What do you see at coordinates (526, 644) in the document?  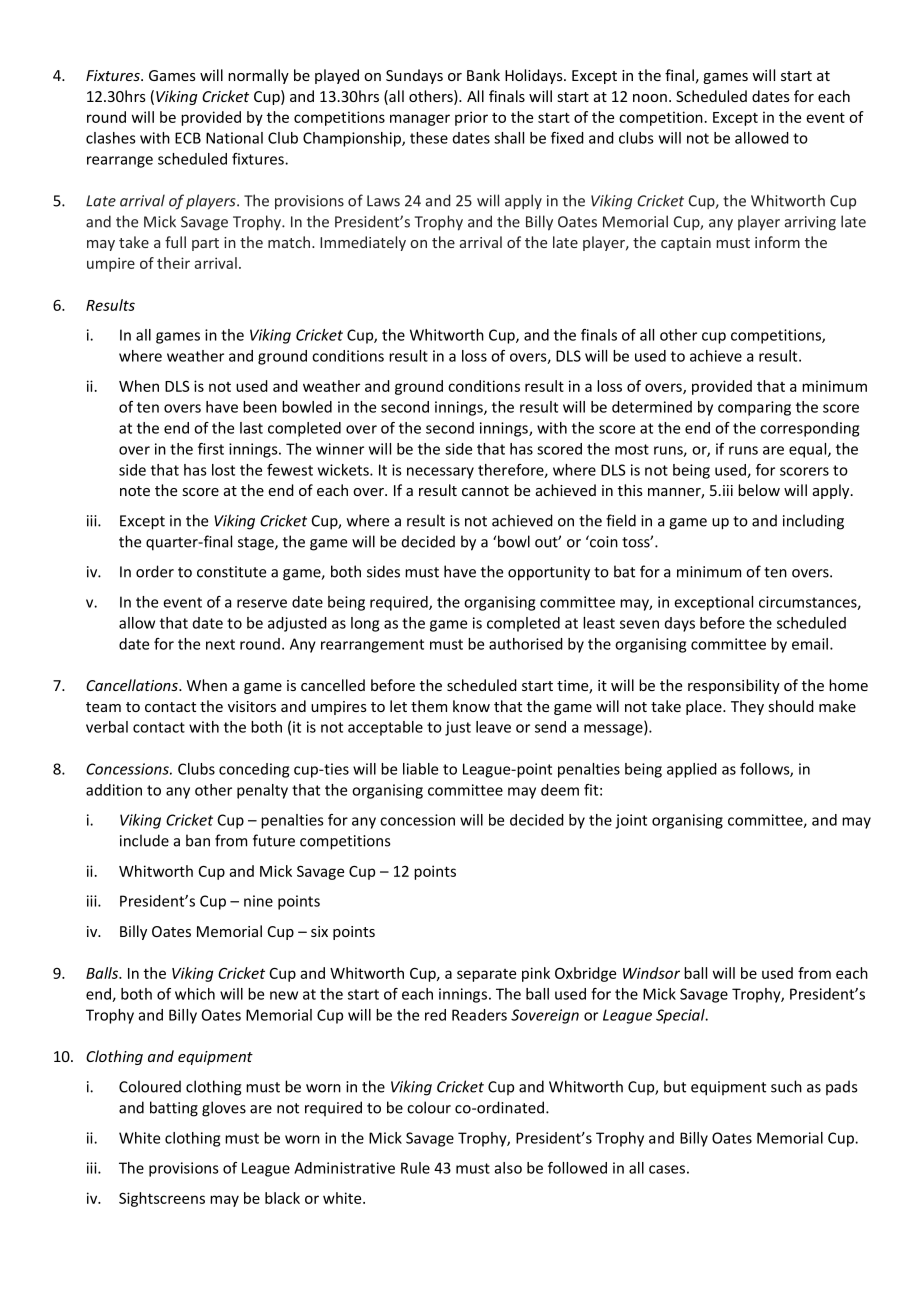 I see `authorised` at bounding box center [526, 644].
